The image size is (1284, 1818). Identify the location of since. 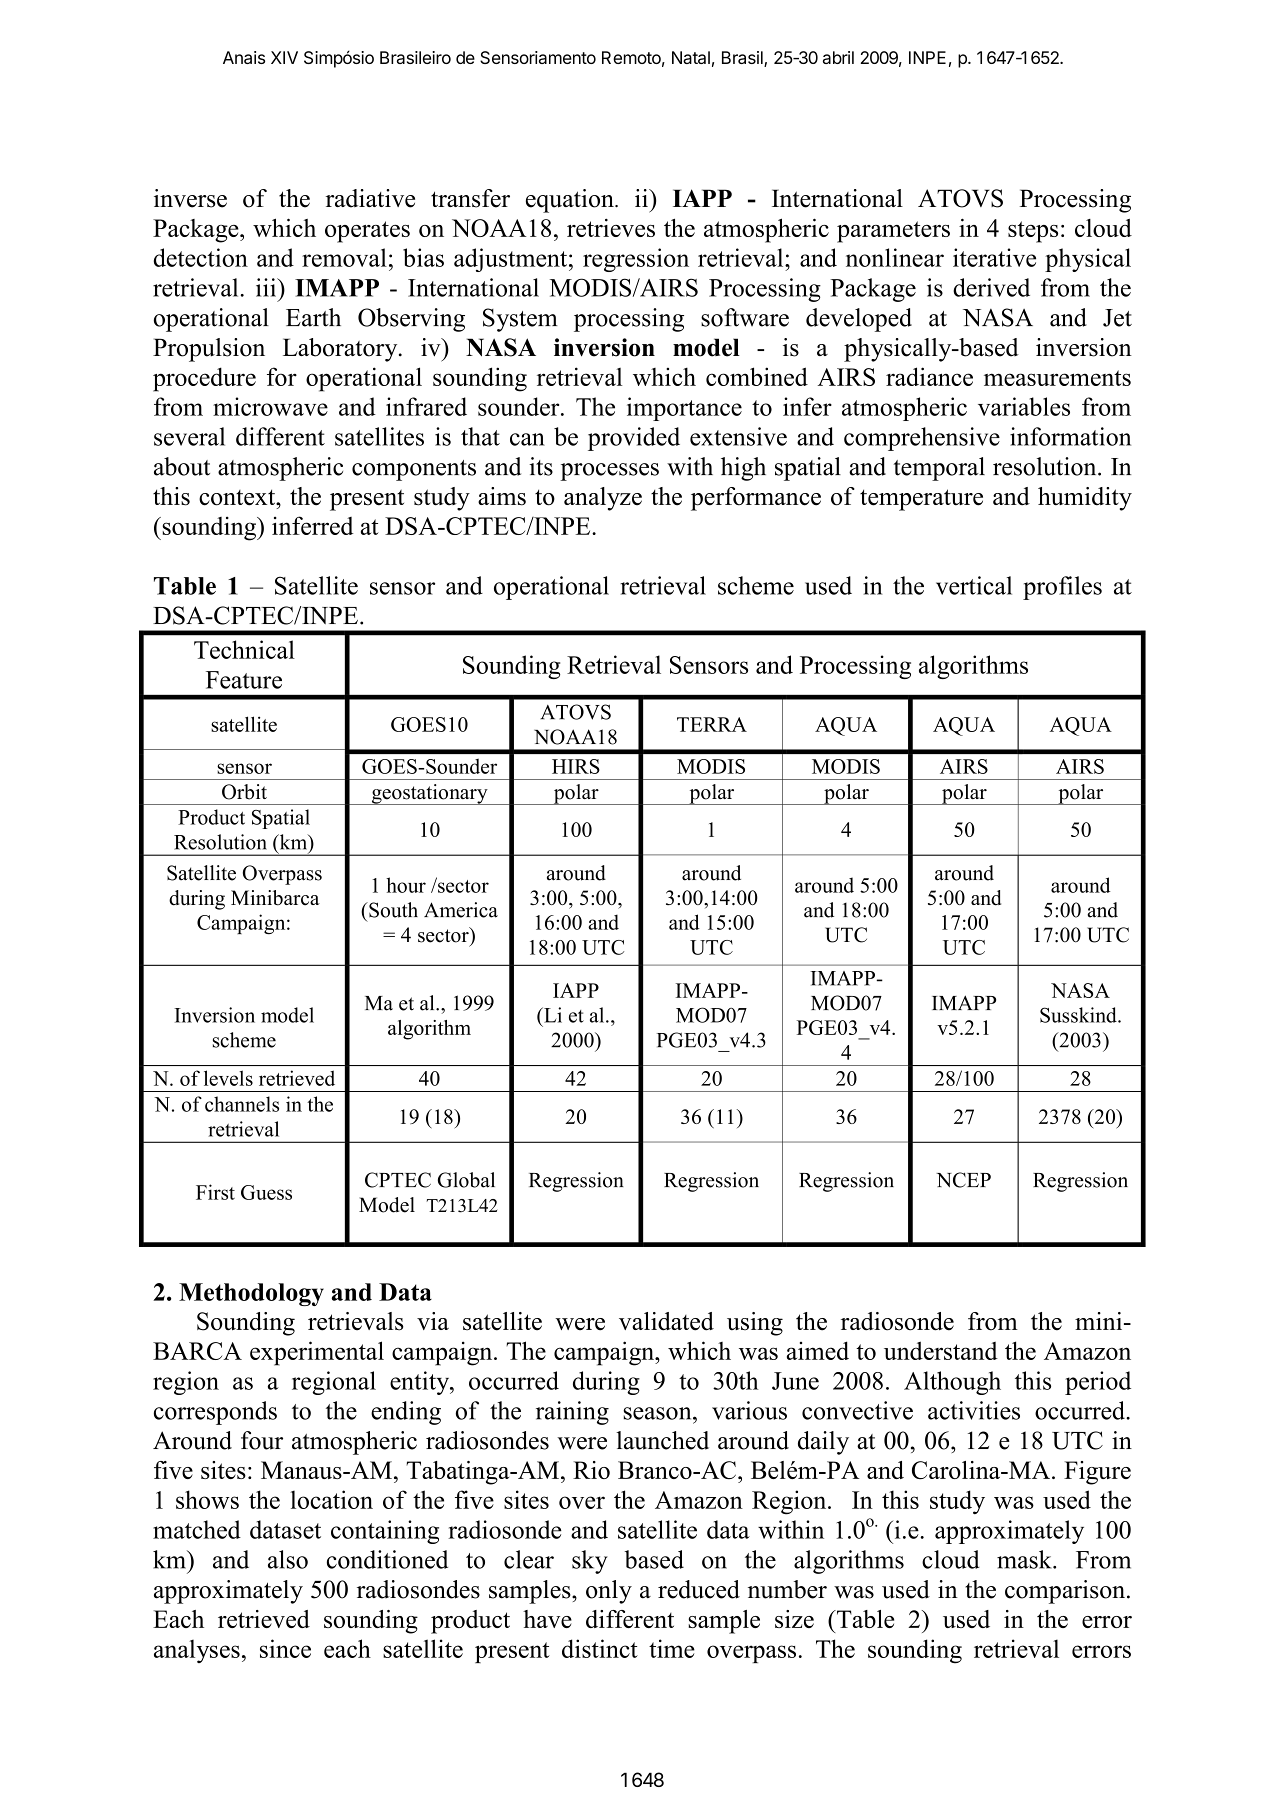
(285, 1648).
